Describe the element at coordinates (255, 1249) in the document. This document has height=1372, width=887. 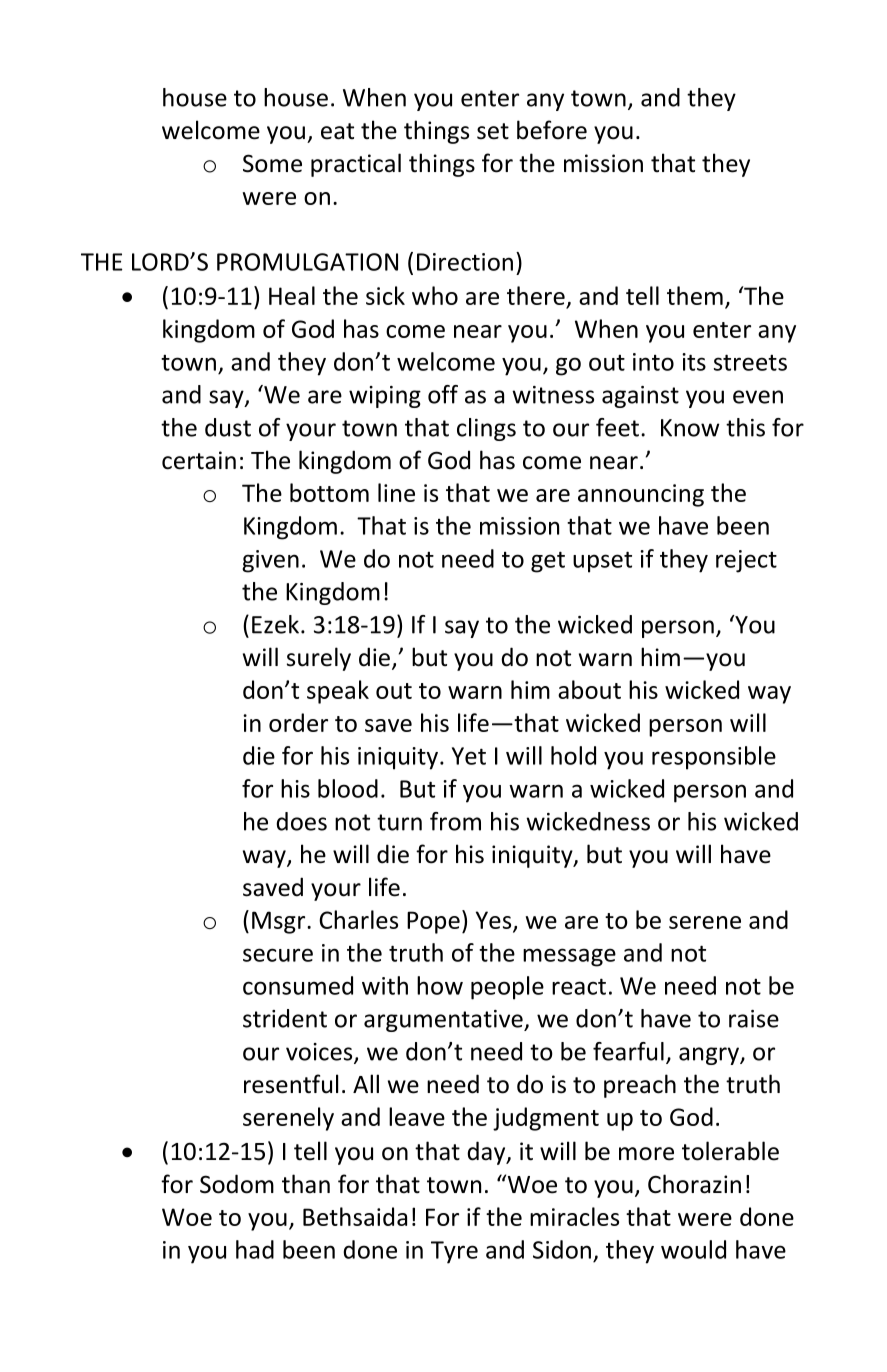
I see `had` at that location.
